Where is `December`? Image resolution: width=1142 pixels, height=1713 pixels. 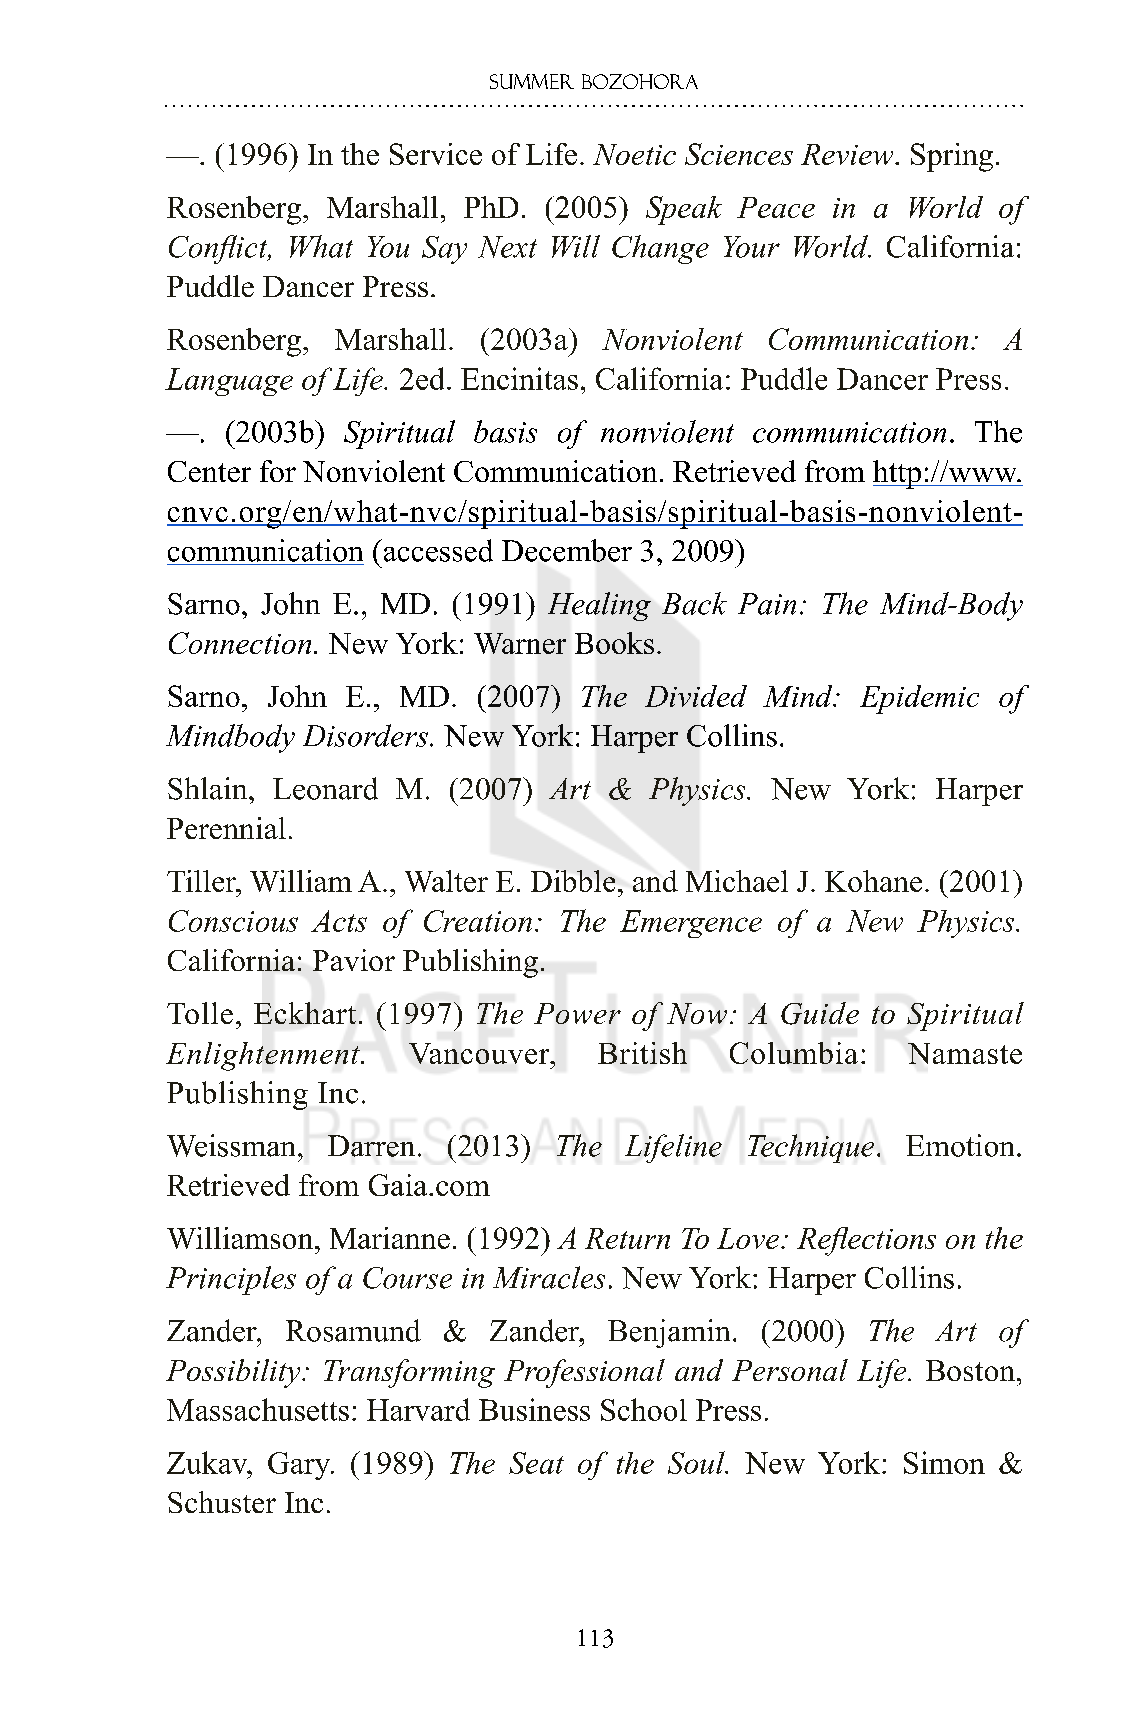
December is located at coordinates (567, 550).
